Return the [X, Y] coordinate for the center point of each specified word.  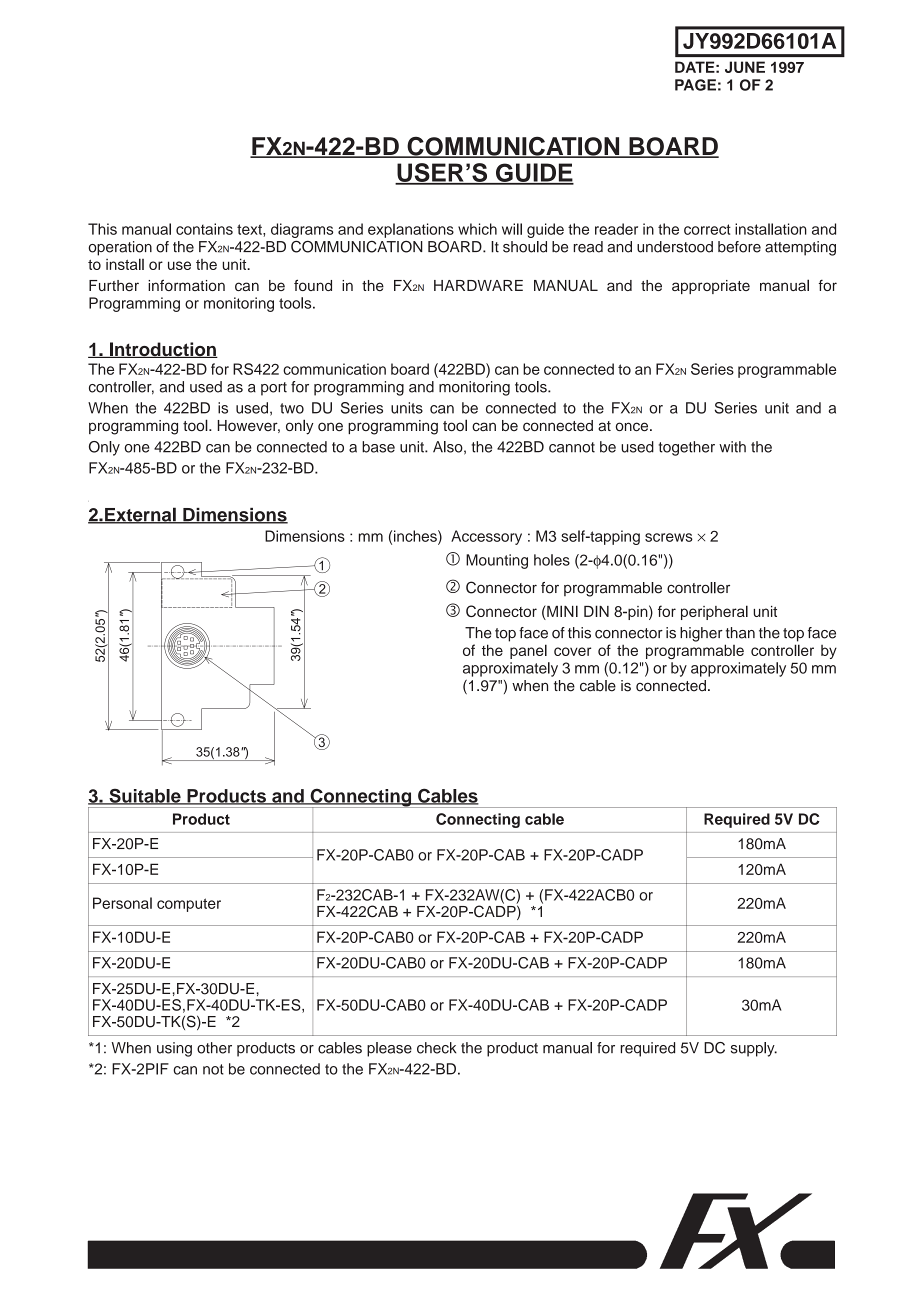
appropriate [711, 287]
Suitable [145, 796]
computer [189, 905]
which [477, 229]
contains [204, 229]
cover [572, 651]
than [740, 633]
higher [701, 634]
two [292, 408]
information [186, 285]
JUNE [745, 67]
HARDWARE [478, 285]
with [732, 447]
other [214, 1048]
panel [528, 651]
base [378, 447]
